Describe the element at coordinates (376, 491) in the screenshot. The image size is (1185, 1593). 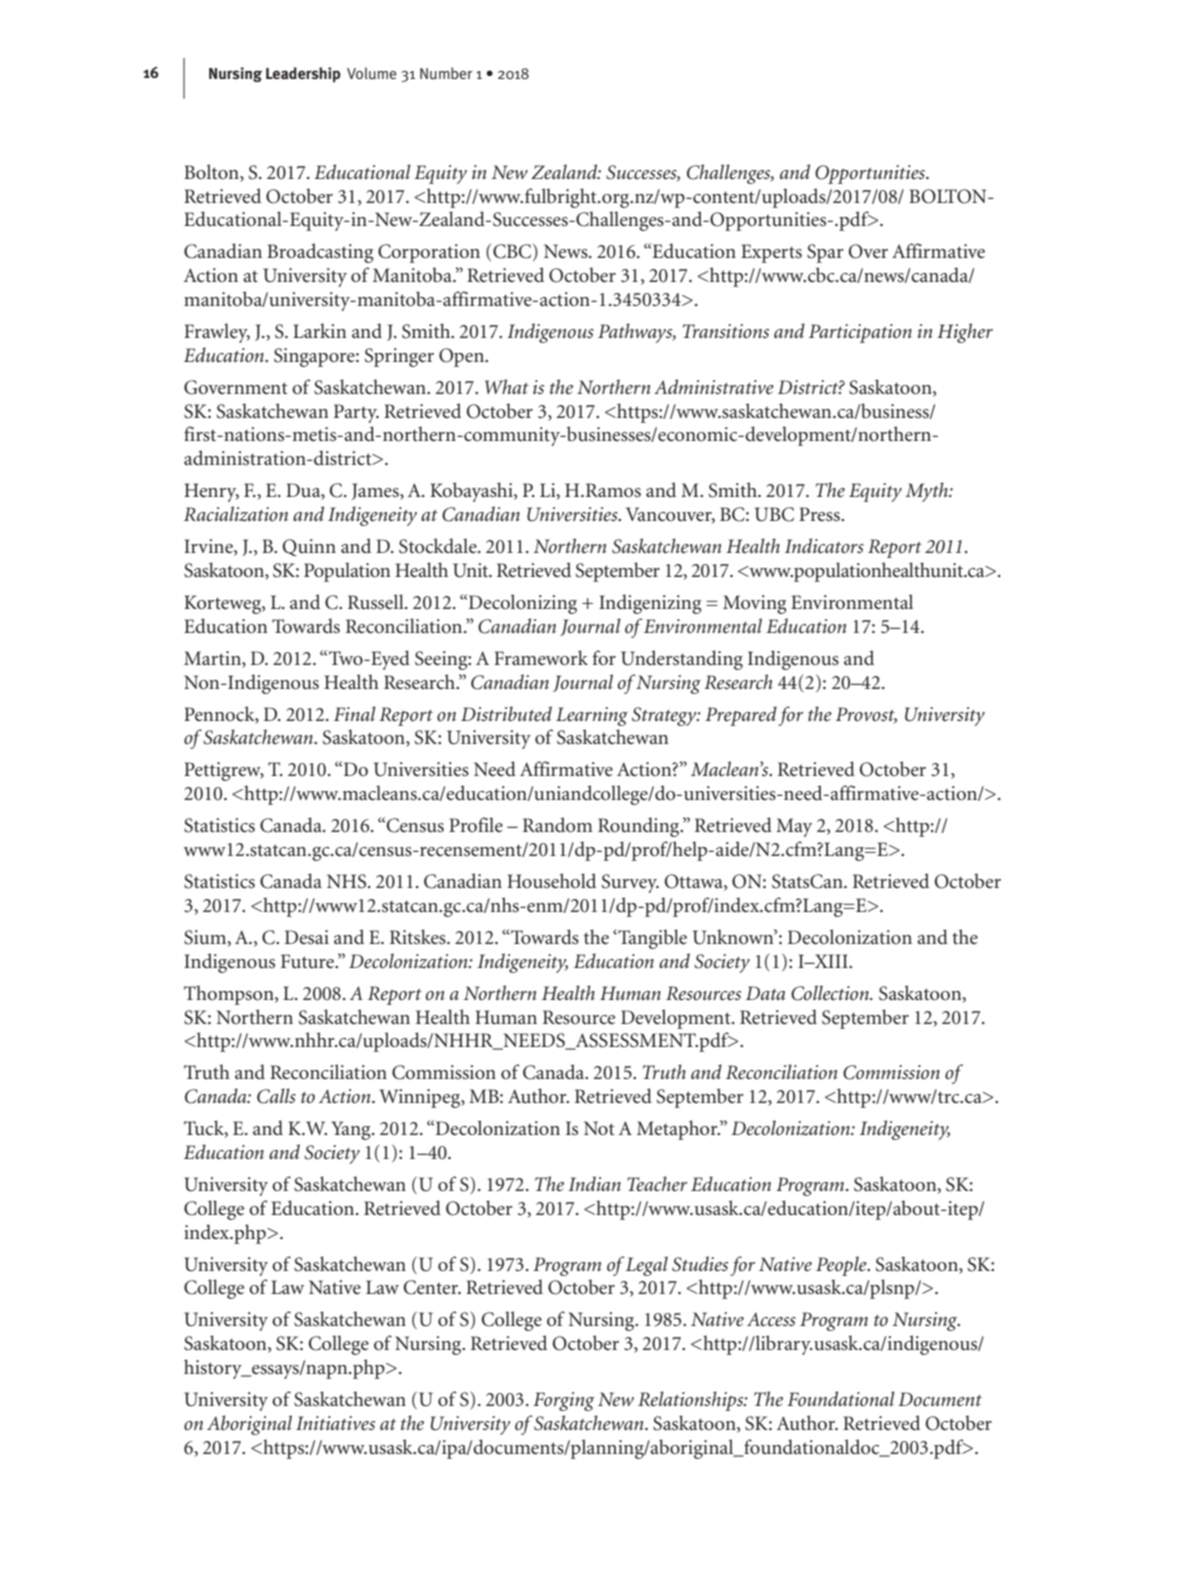
I see `James` at that location.
